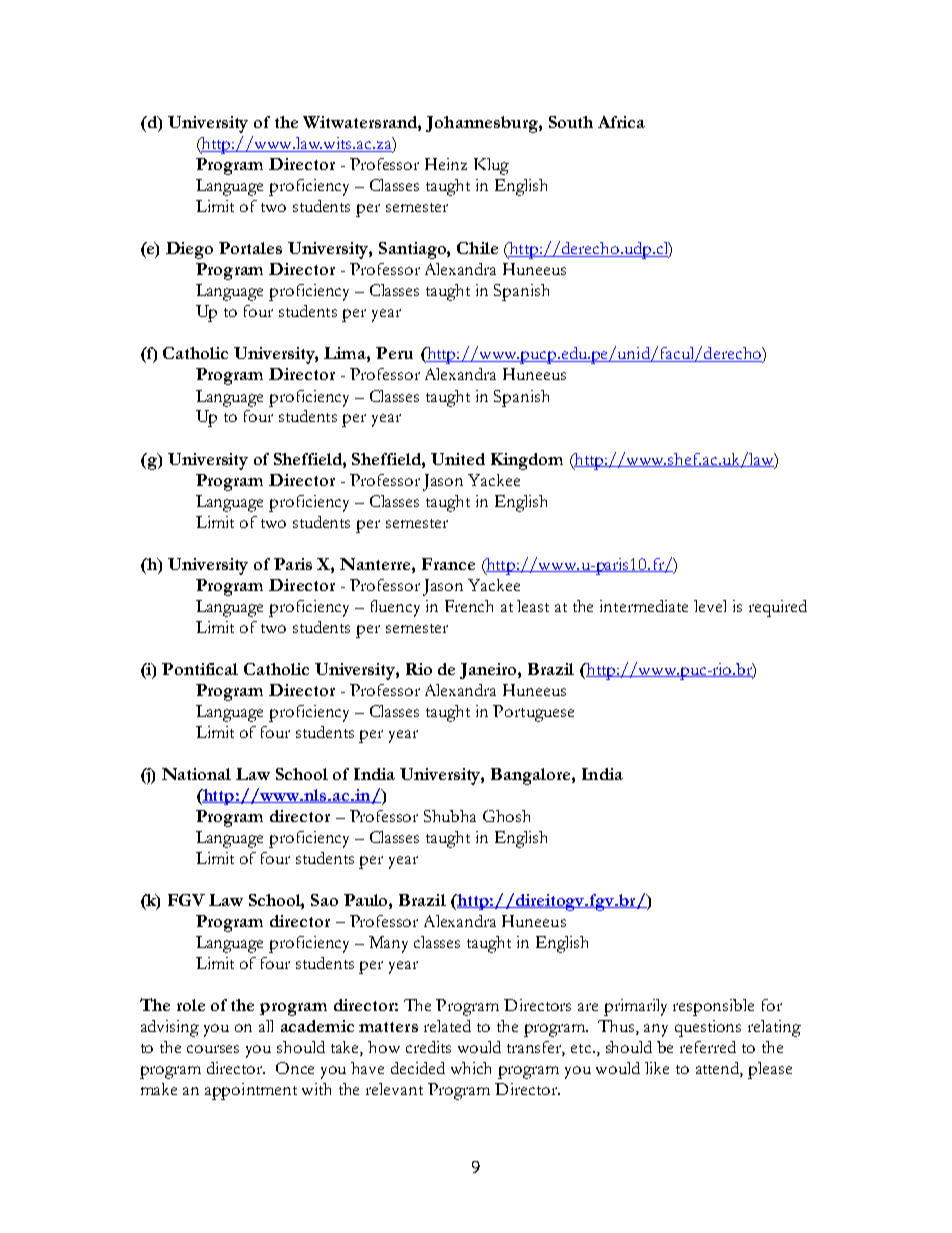  What do you see at coordinates (394, 353) in the screenshot?
I see `Peru` at bounding box center [394, 353].
